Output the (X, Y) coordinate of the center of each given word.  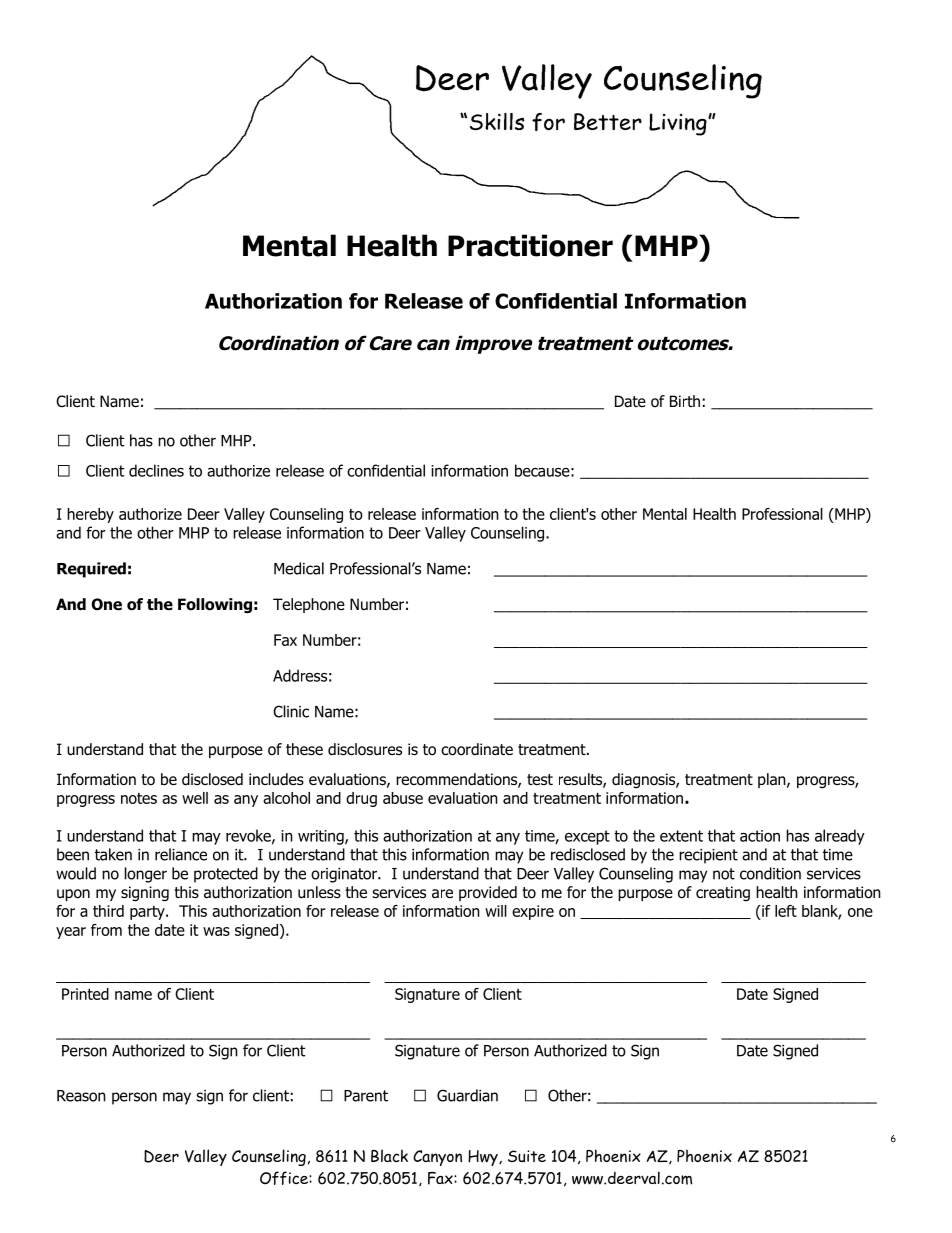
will (496, 911)
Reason (81, 1096)
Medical (299, 568)
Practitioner (530, 245)
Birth (685, 401)
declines (156, 470)
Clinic (291, 711)
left (786, 911)
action (760, 836)
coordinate (477, 749)
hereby (90, 515)
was (216, 931)
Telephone (309, 605)
